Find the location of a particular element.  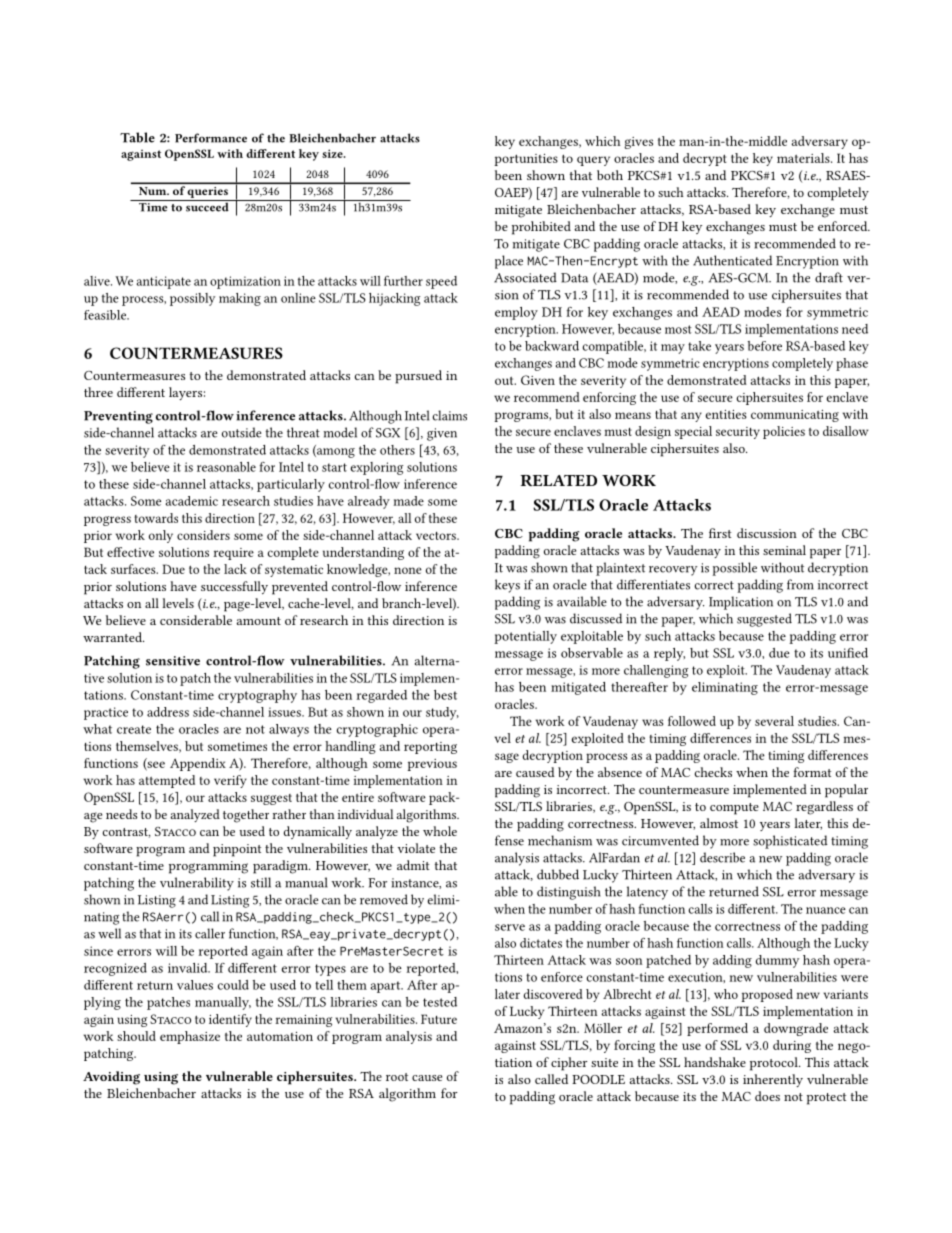

sophisticated is located at coordinates (790, 842).
